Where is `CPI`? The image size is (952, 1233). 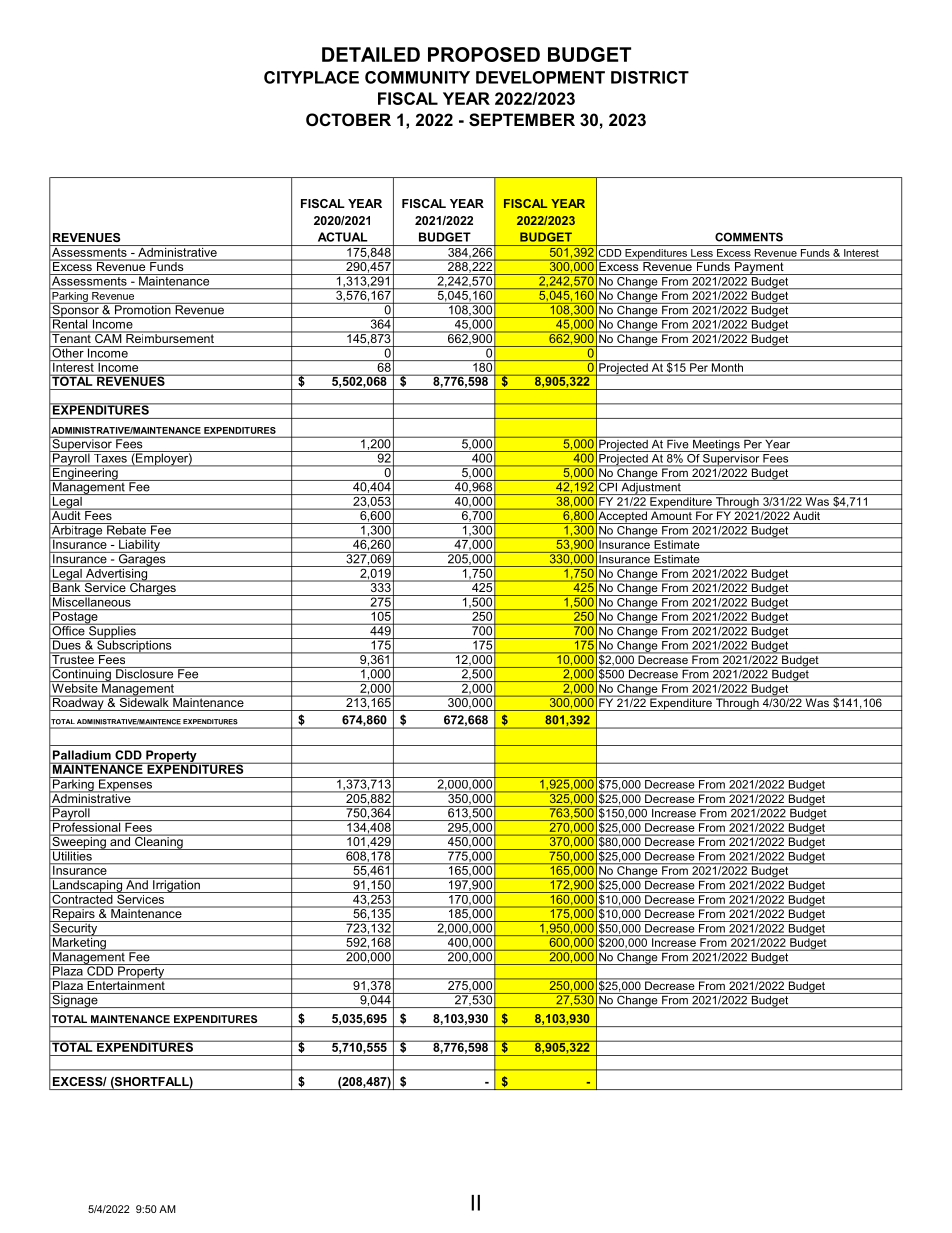
CPI is located at coordinates (608, 486).
